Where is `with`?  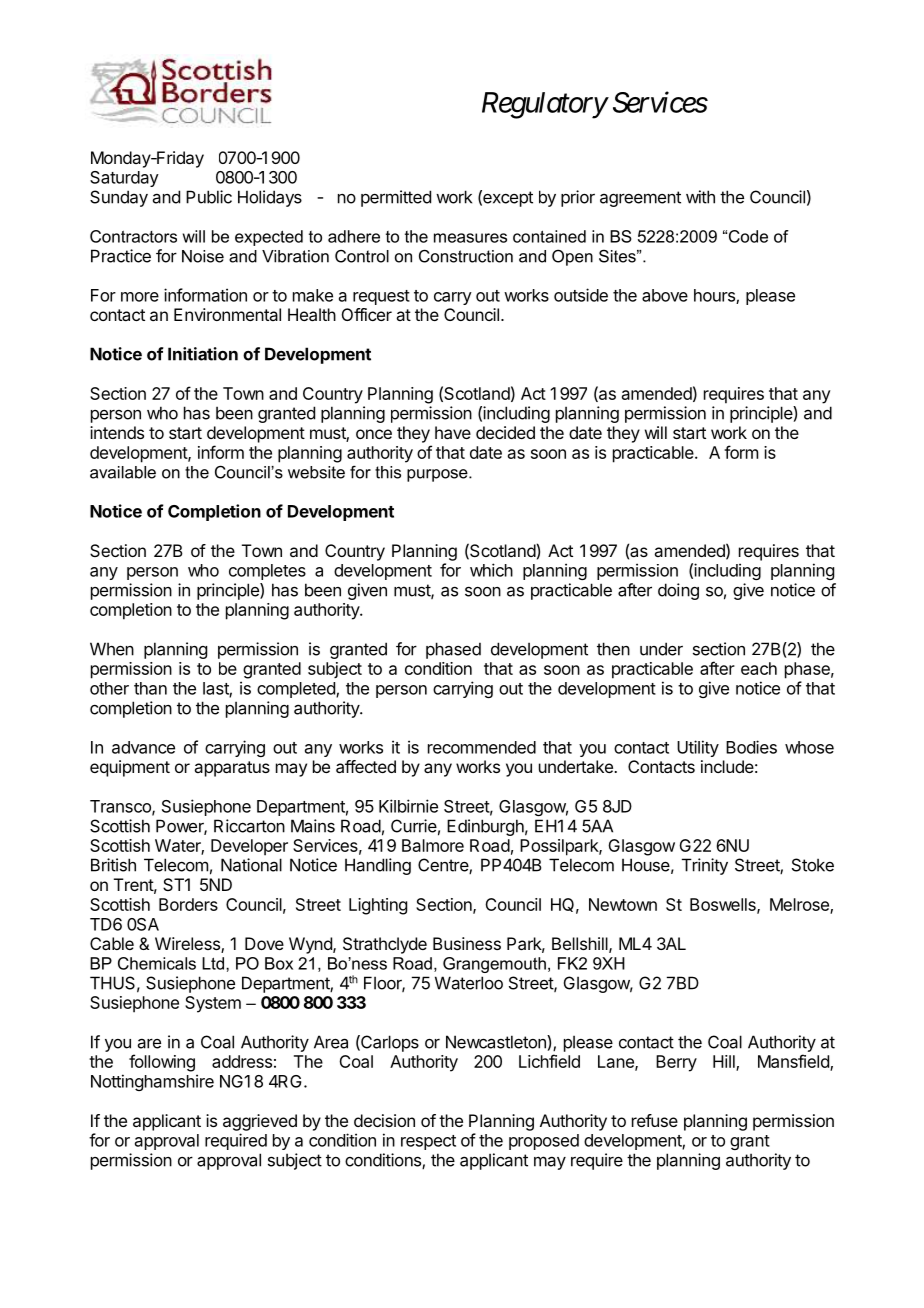
with is located at coordinates (700, 197).
